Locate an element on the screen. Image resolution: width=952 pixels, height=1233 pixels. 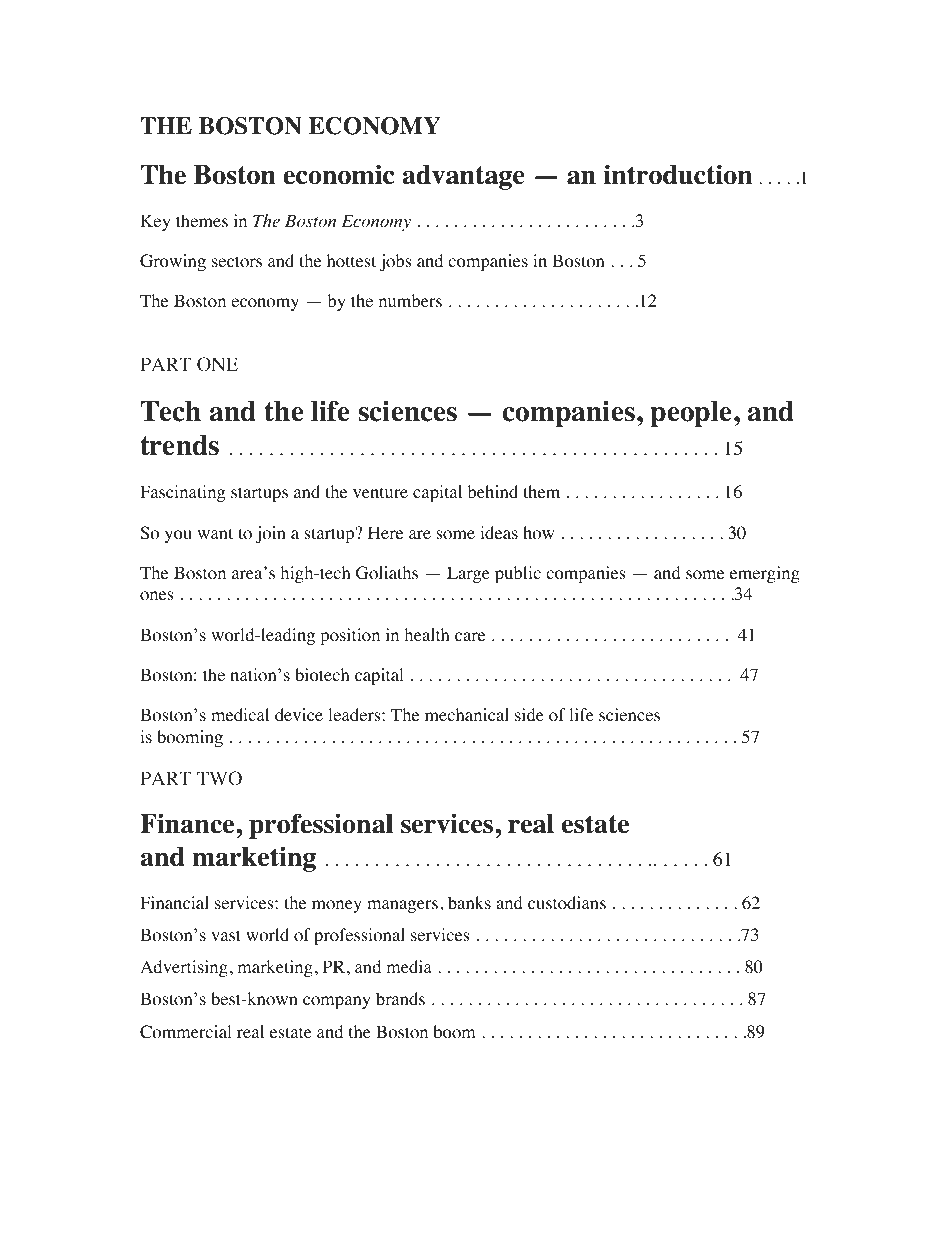
mechanical is located at coordinates (467, 714).
